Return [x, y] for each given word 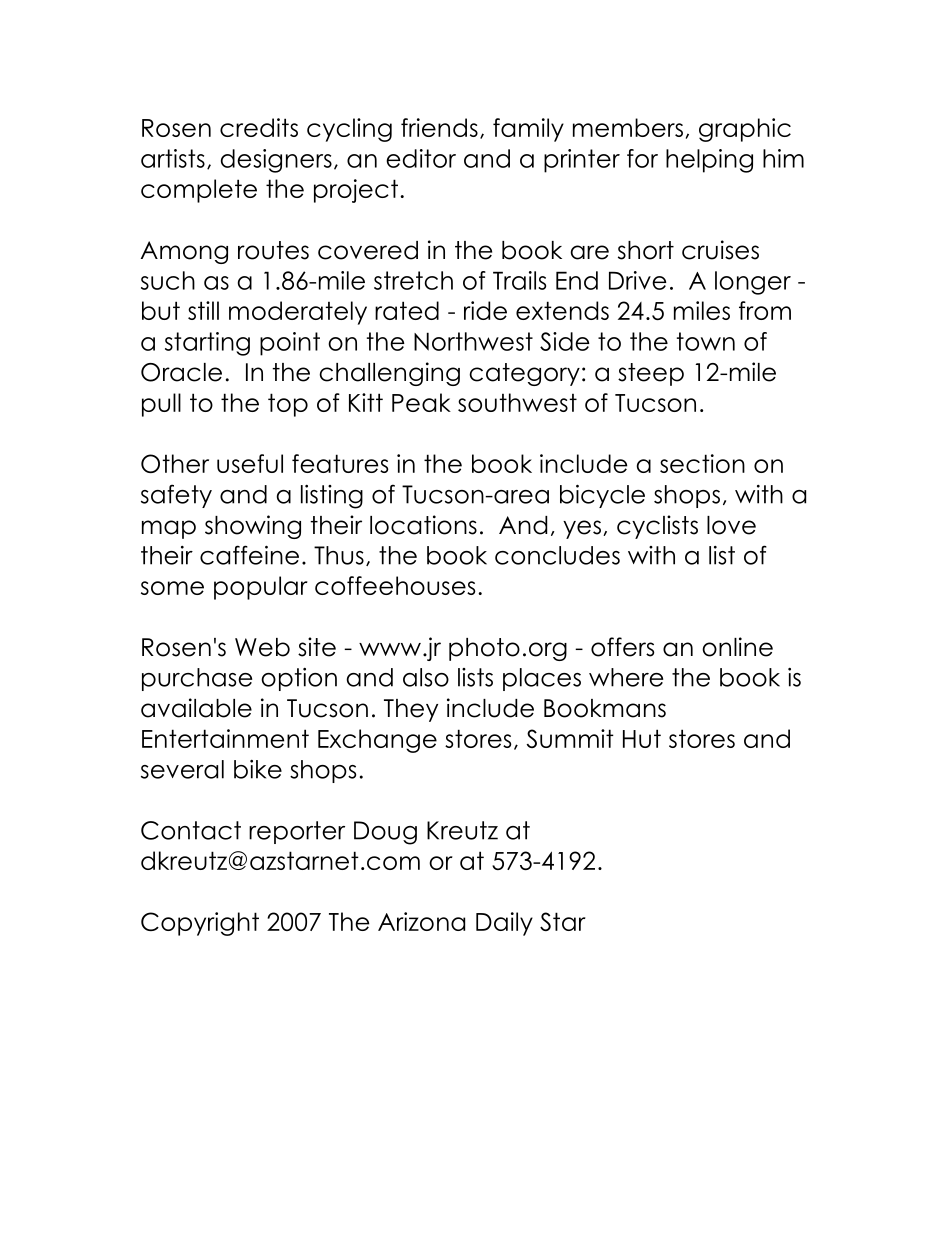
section [702, 463]
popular [261, 588]
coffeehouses [395, 585]
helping [709, 161]
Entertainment [225, 738]
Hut [642, 738]
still [203, 310]
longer [753, 283]
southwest [517, 402]
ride [485, 310]
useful [250, 463]
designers [276, 161]
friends [439, 127]
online [737, 647]
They [411, 710]
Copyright [200, 924]
